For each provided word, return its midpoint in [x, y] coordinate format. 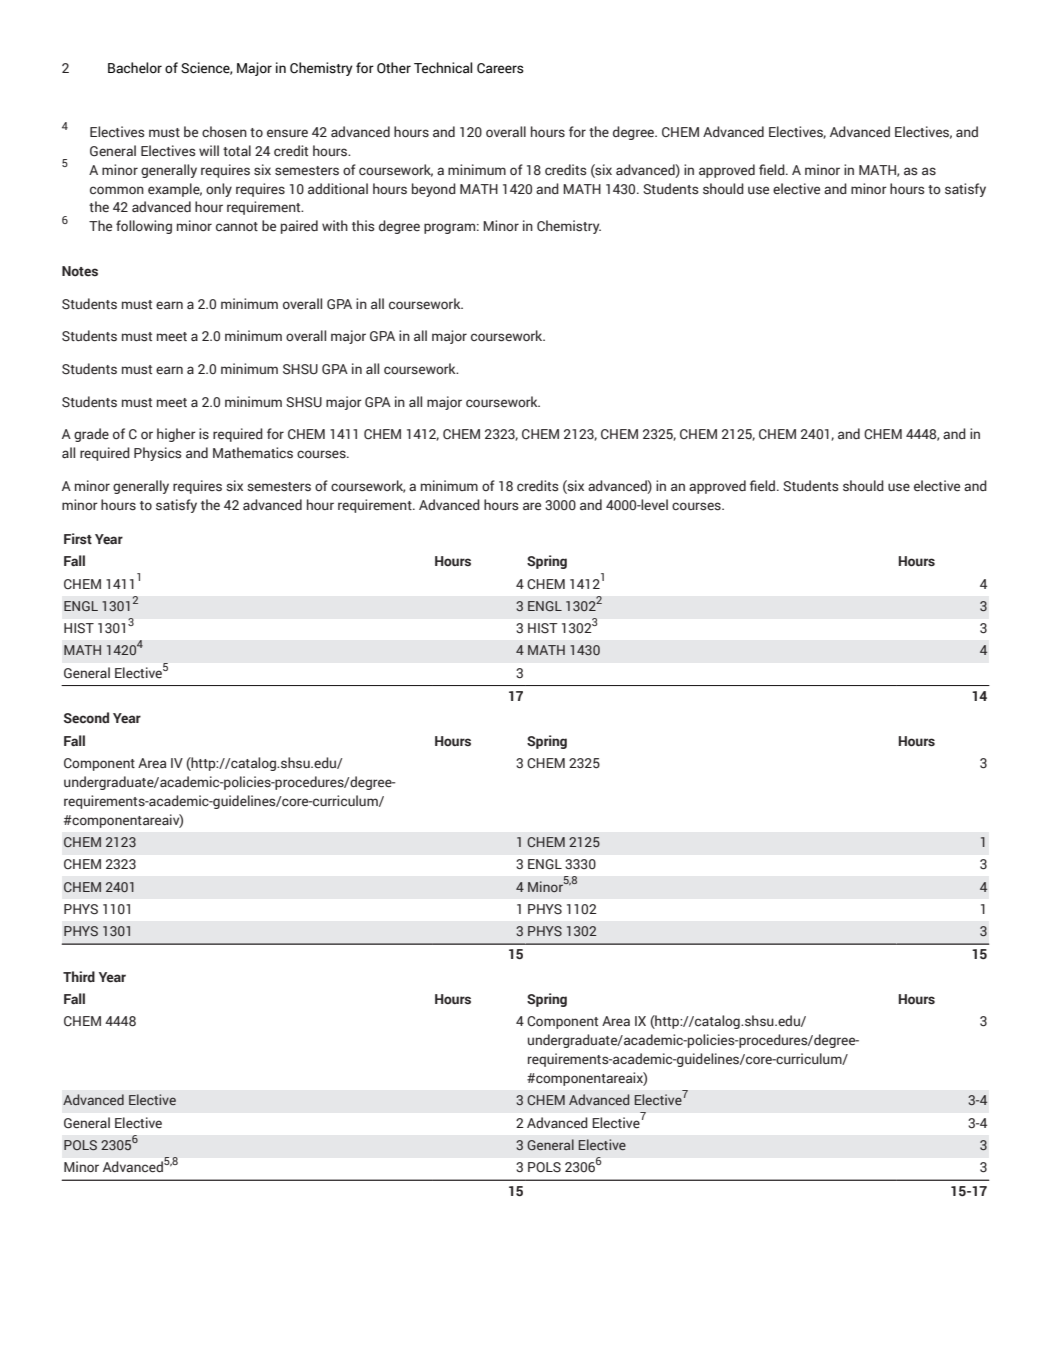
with [335, 225]
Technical [443, 68]
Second [86, 717]
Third [79, 976]
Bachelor [135, 68]
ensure [287, 133]
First [78, 539]
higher [176, 435]
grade [91, 435]
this [363, 226]
